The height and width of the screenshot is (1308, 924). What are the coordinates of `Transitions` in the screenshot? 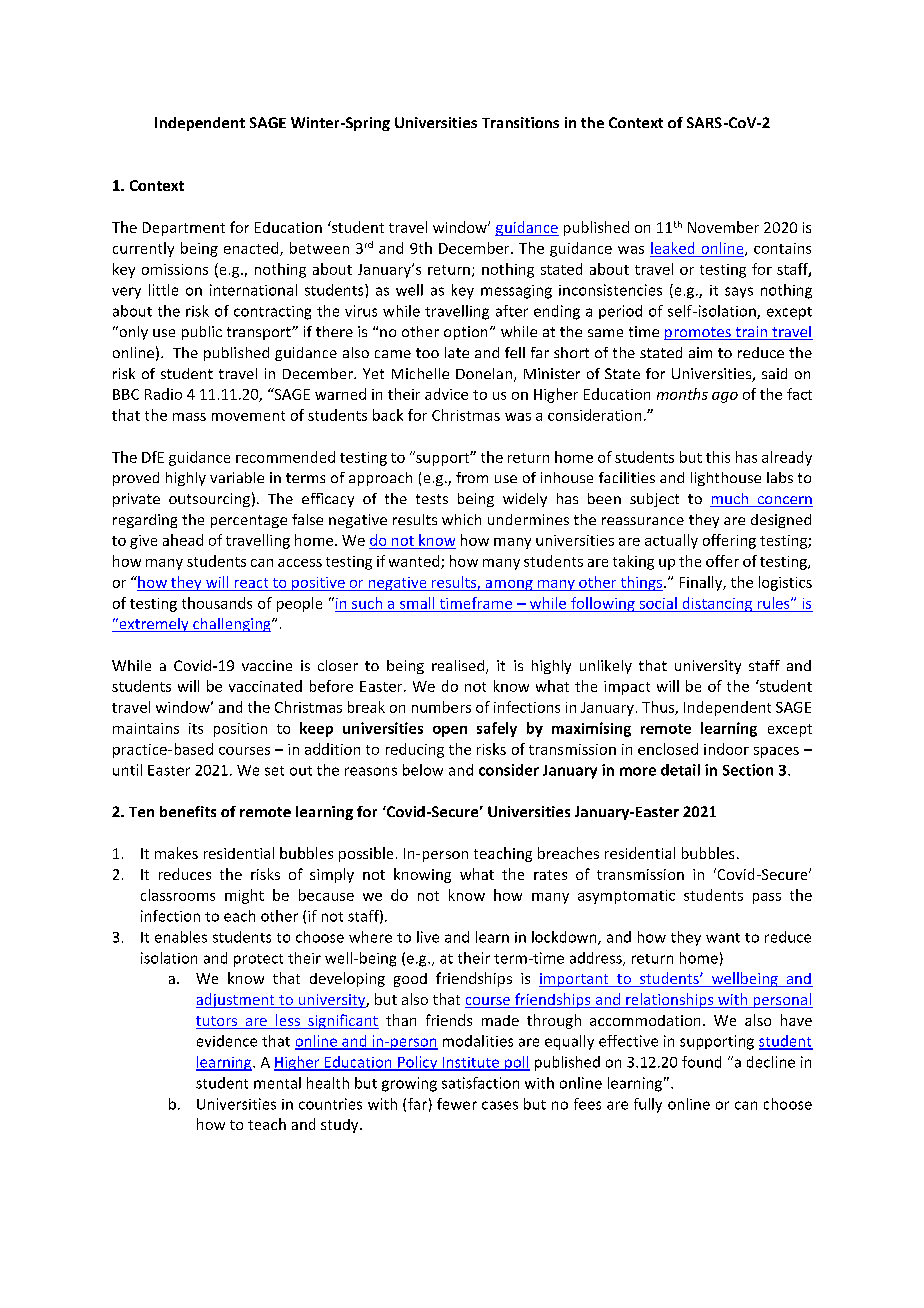 It's located at (520, 122).
